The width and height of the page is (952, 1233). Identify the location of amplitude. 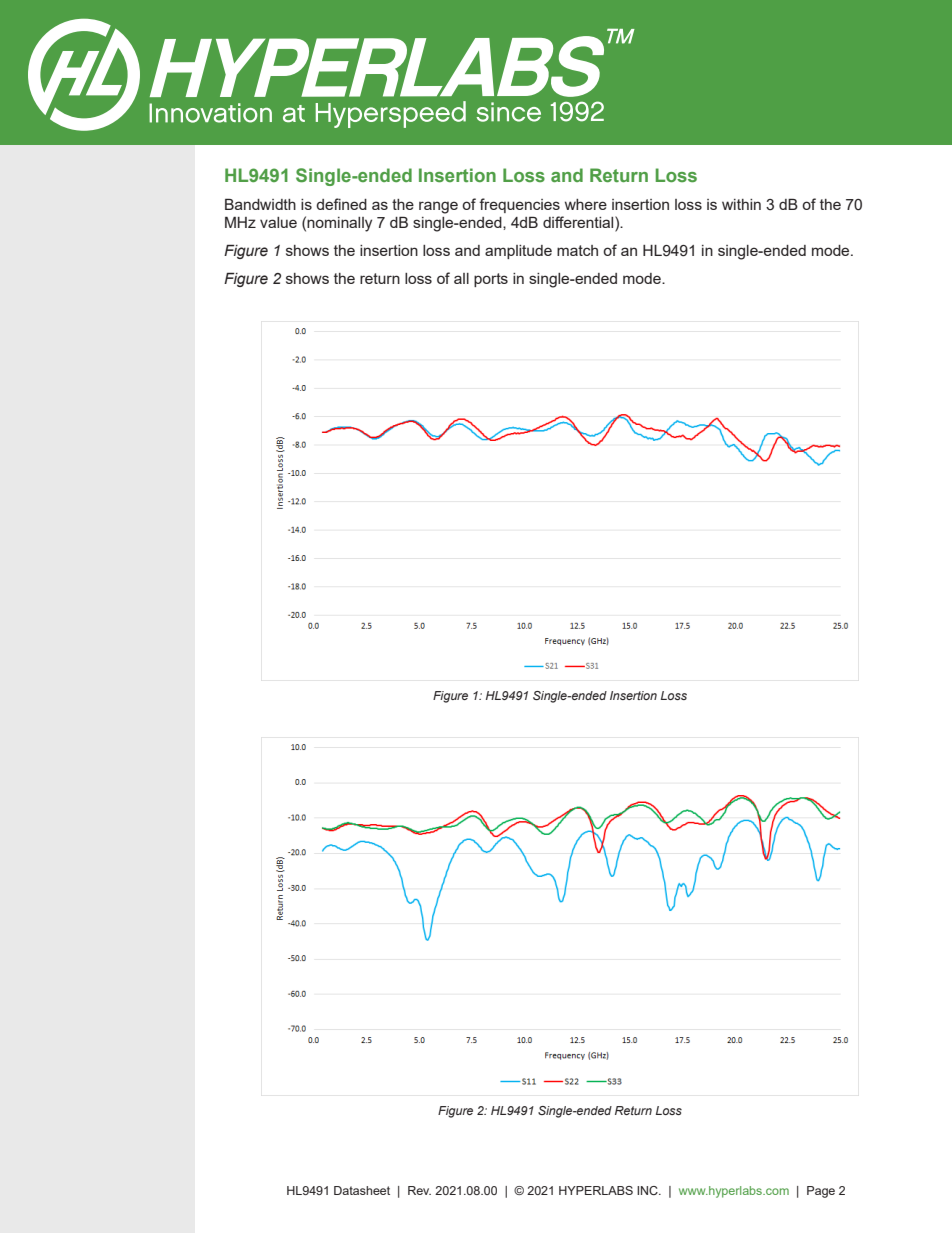
(518, 252).
